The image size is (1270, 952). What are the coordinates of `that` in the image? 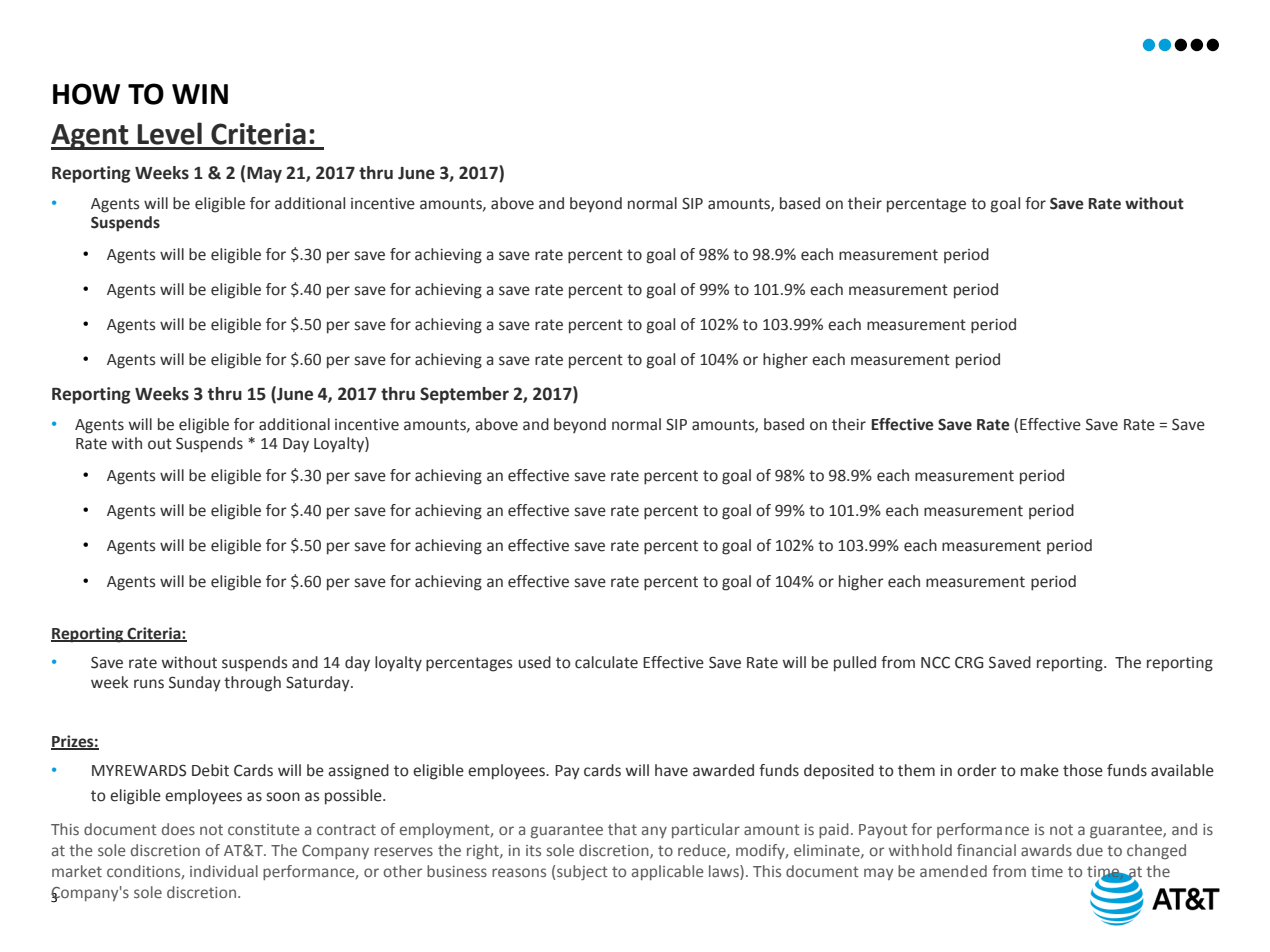 It's located at (622, 829).
